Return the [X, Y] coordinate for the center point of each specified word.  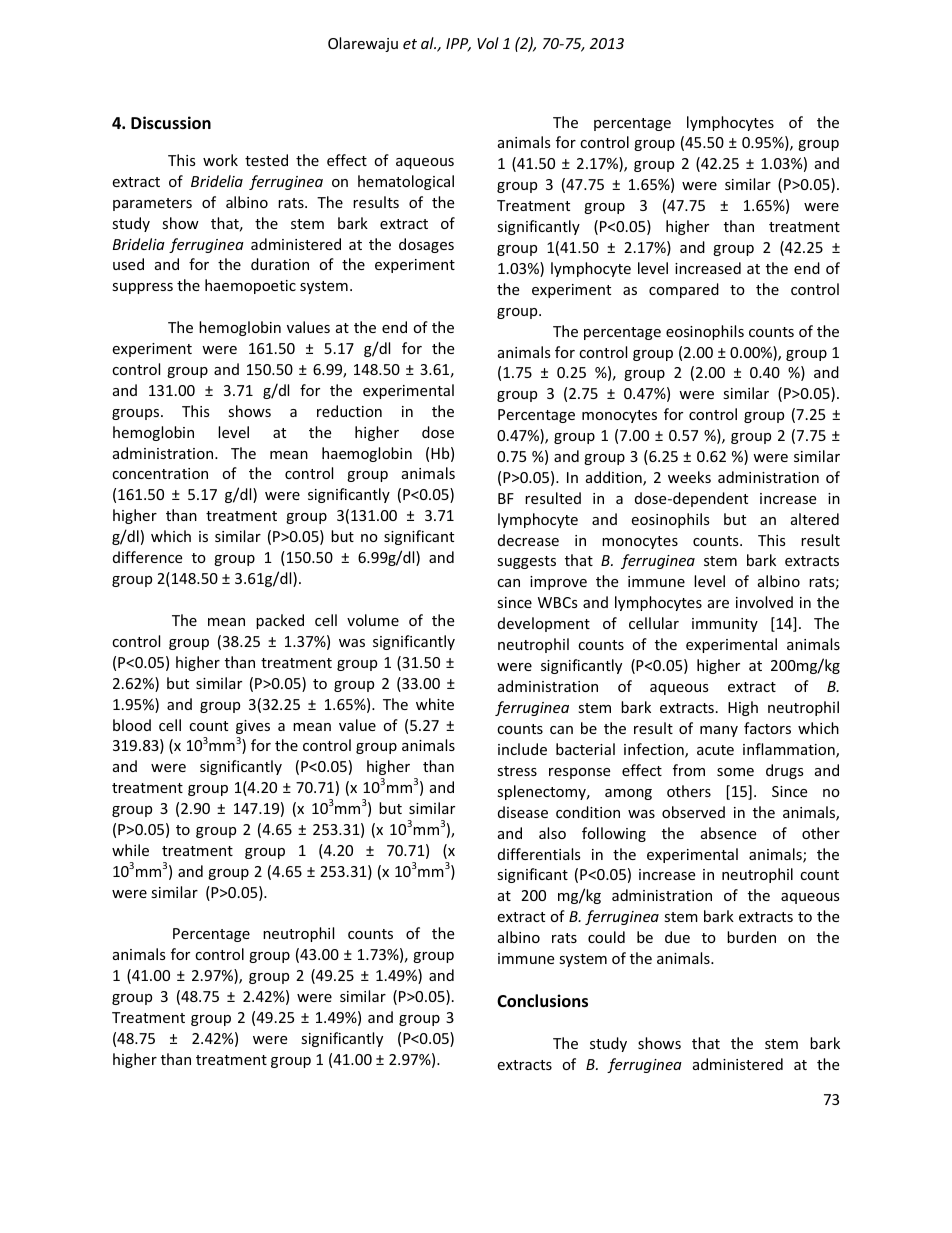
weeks [689, 477]
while [130, 850]
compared [684, 290]
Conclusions [542, 1001]
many [719, 731]
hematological [406, 182]
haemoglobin [367, 454]
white [435, 704]
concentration [160, 473]
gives [253, 727]
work [220, 160]
